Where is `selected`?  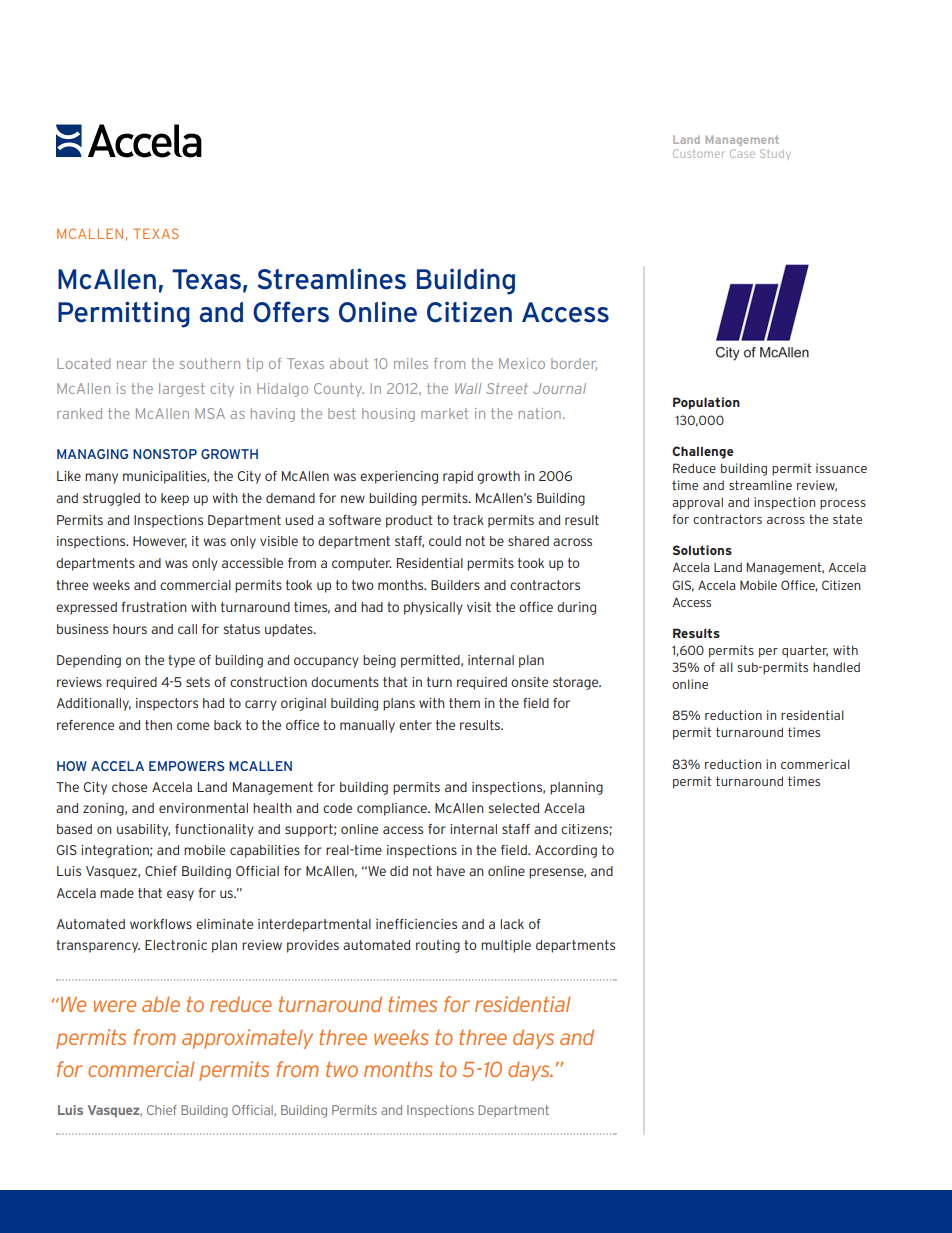 selected is located at coordinates (514, 808).
